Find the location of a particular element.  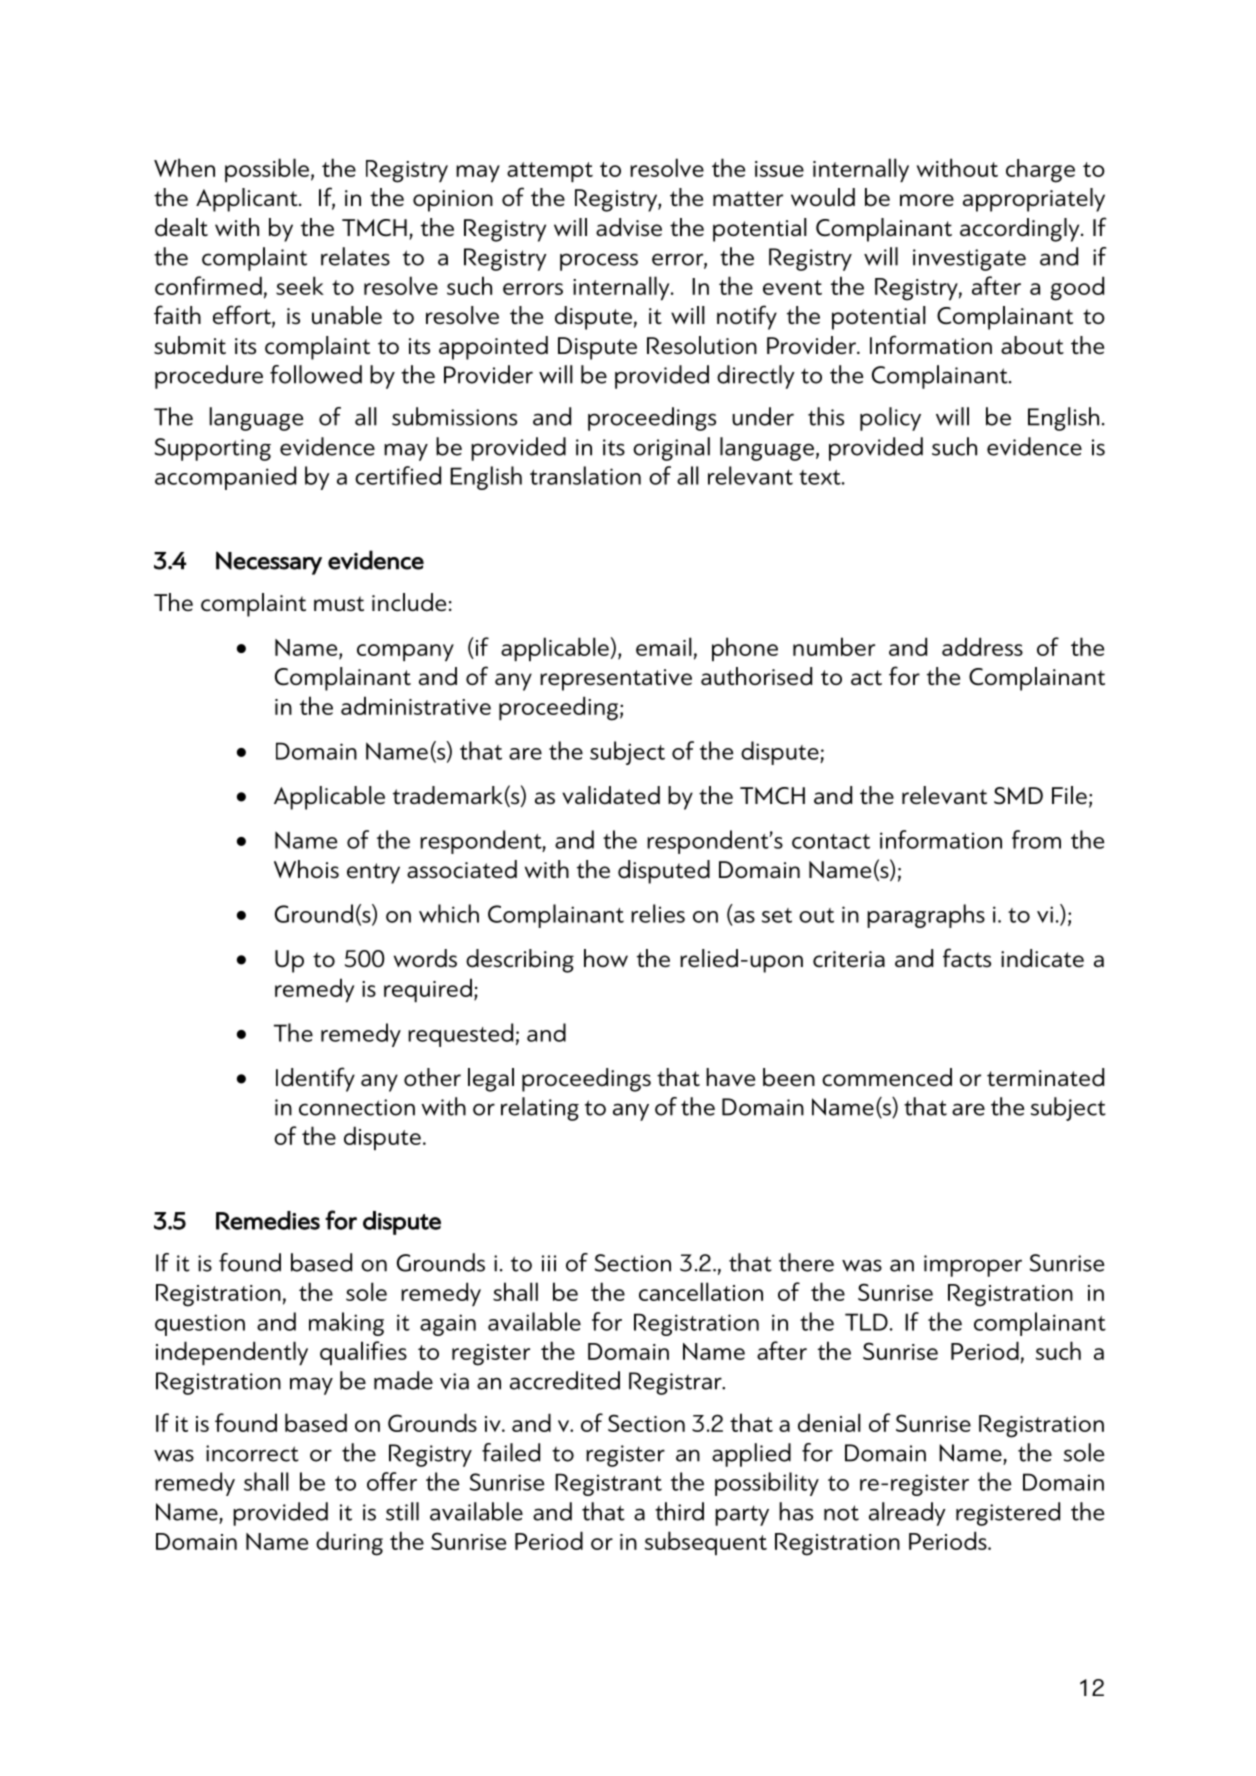

advise is located at coordinates (629, 227).
